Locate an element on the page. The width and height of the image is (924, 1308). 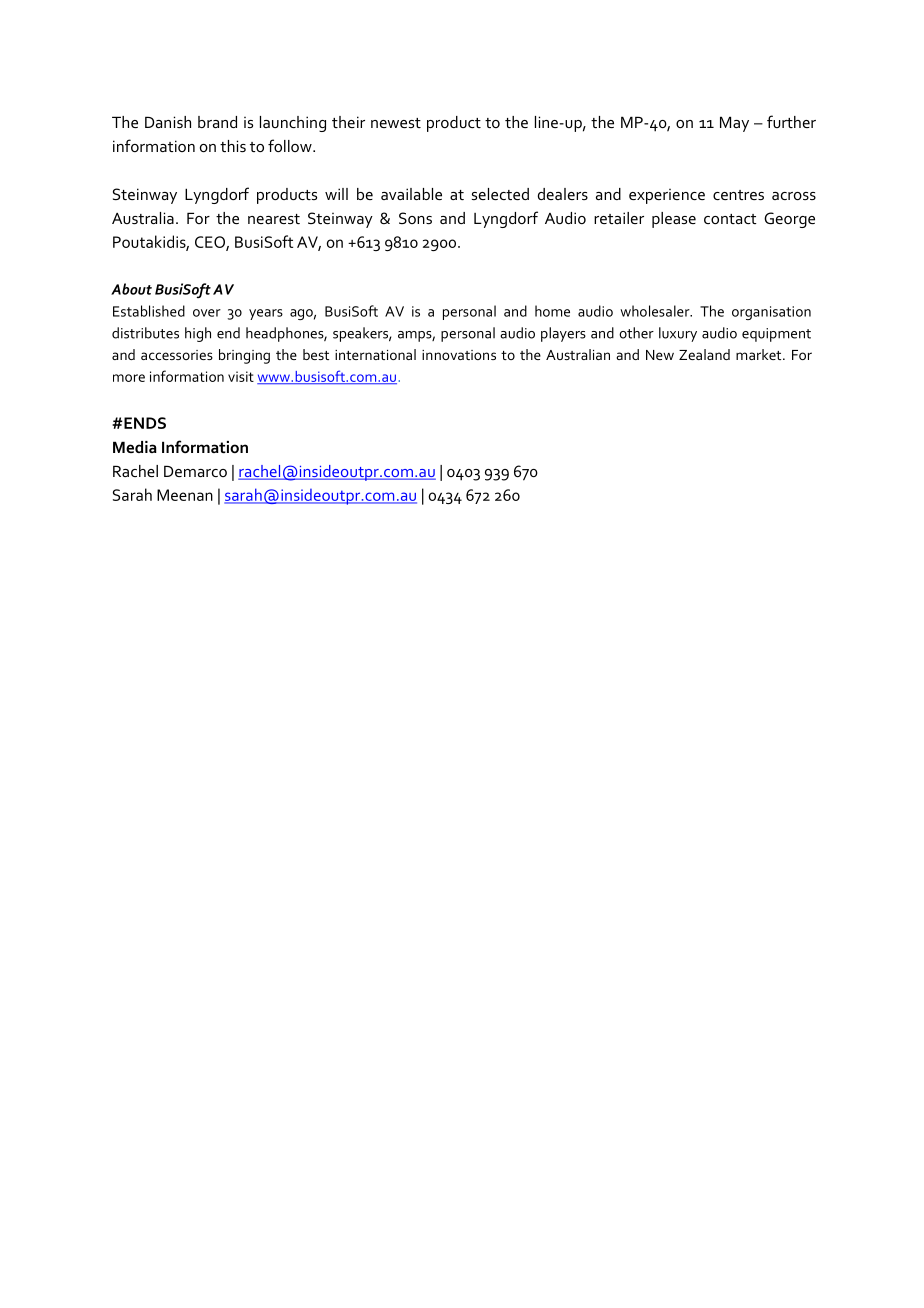
Media is located at coordinates (135, 447).
